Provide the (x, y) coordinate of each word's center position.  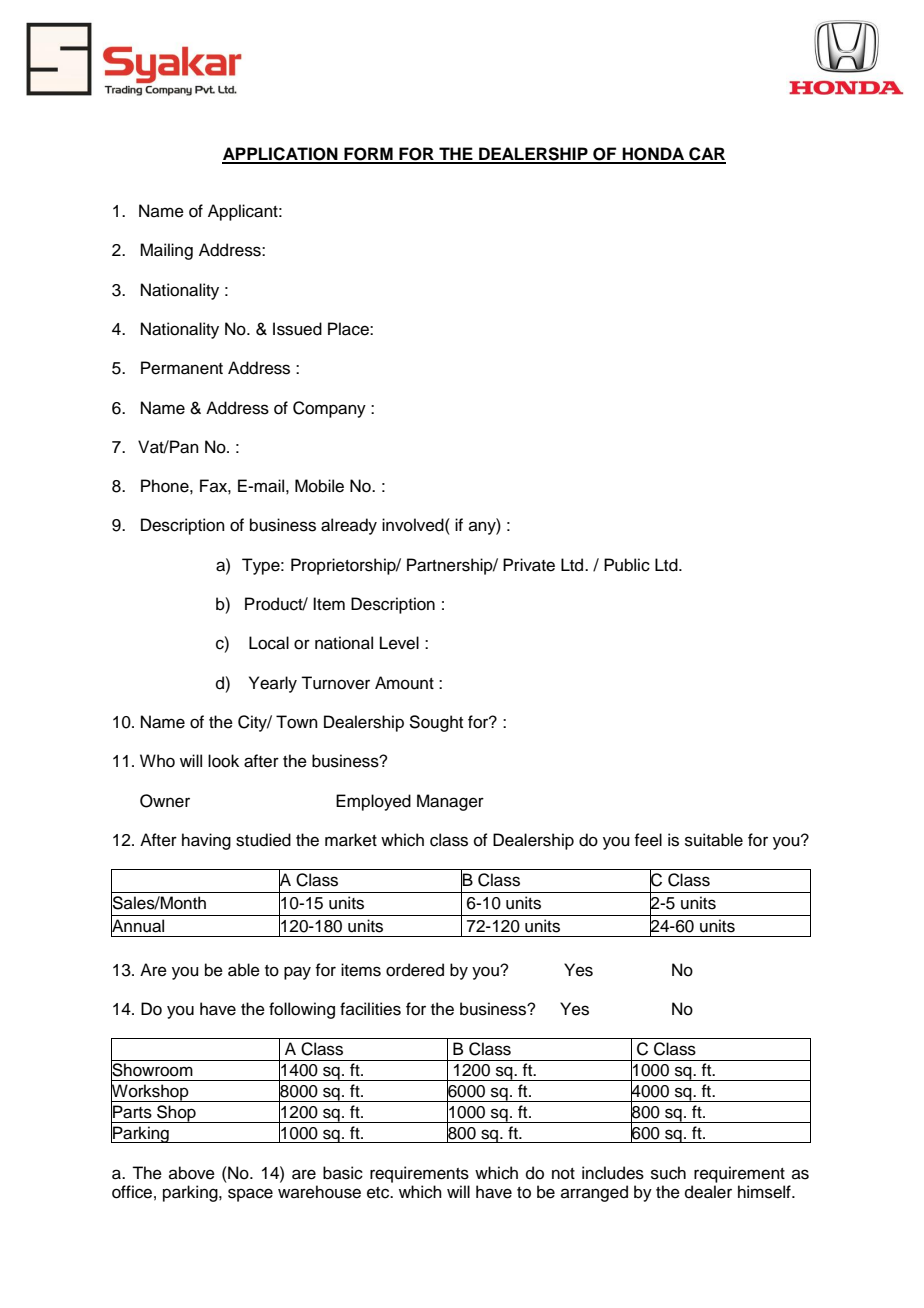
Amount (404, 683)
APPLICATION (281, 155)
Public (627, 565)
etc (379, 1193)
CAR (706, 155)
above (192, 1173)
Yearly (273, 684)
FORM (368, 155)
